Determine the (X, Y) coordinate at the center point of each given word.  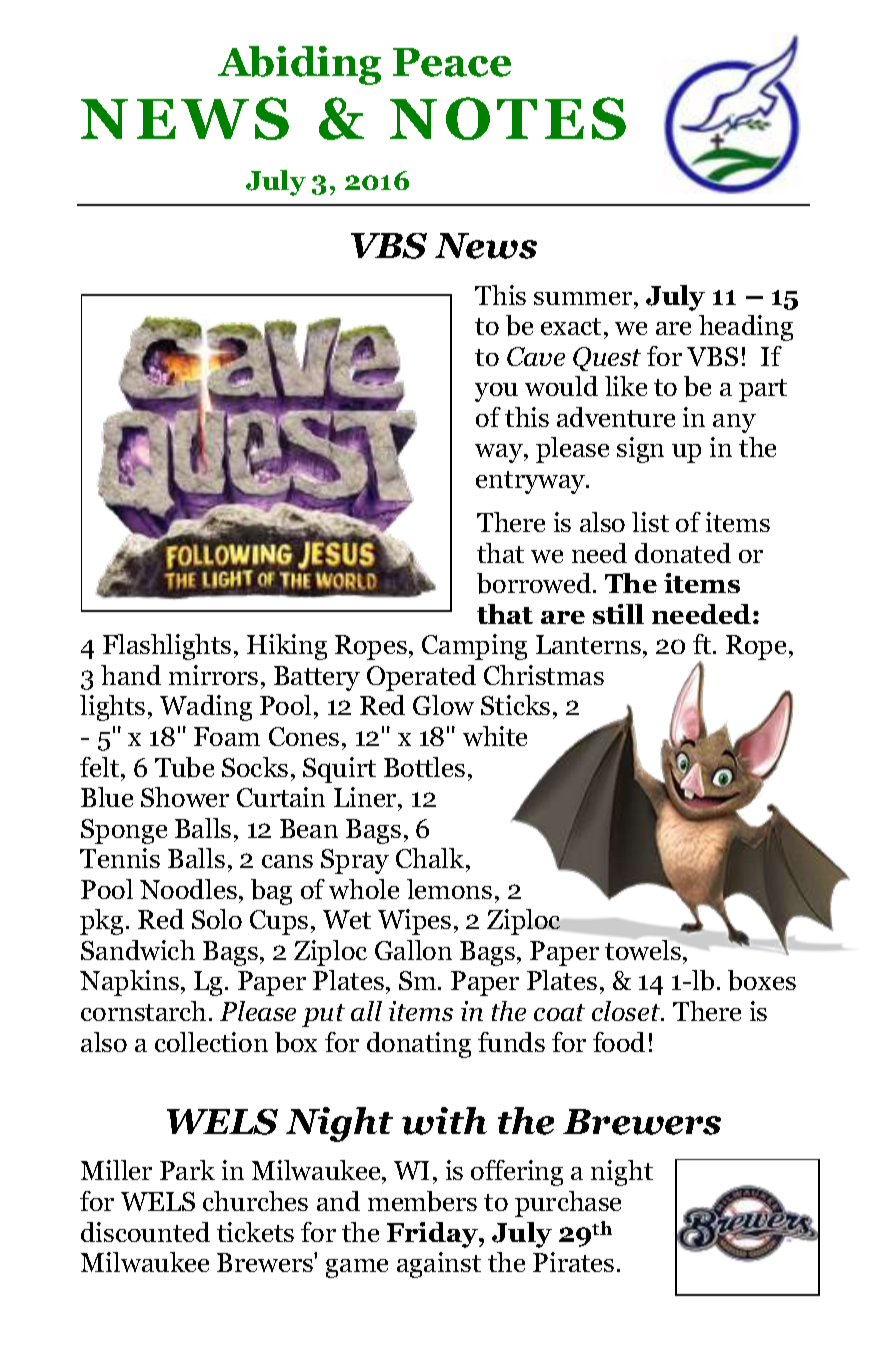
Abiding (299, 65)
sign (640, 450)
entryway (532, 482)
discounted (145, 1232)
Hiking (287, 647)
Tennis (120, 858)
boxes (762, 980)
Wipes (414, 922)
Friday (433, 1235)
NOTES (508, 118)
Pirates (573, 1262)
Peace (452, 62)
